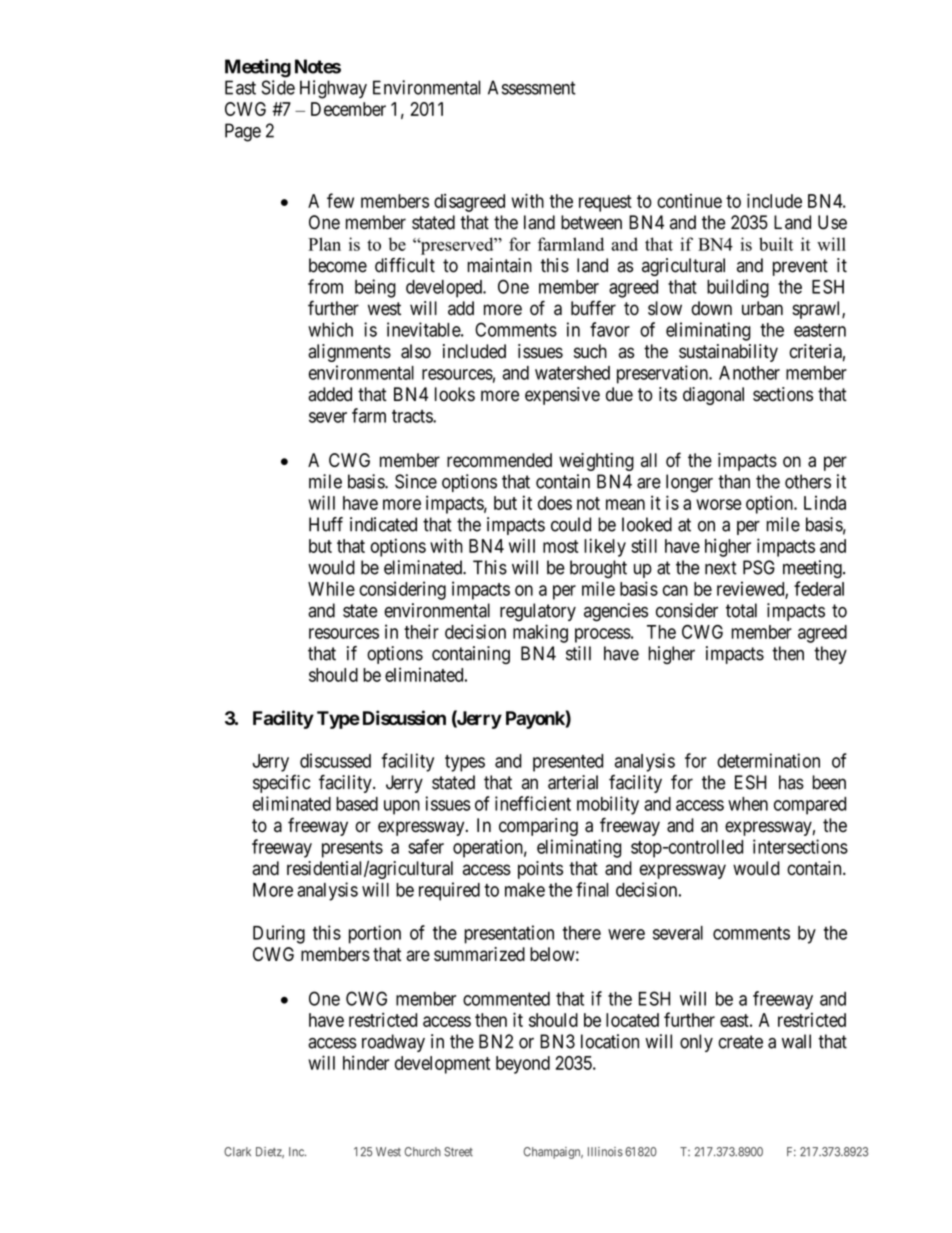 This image has height=1233, width=952. Describe the element at coordinates (689, 201) in the image. I see `continue` at that location.
